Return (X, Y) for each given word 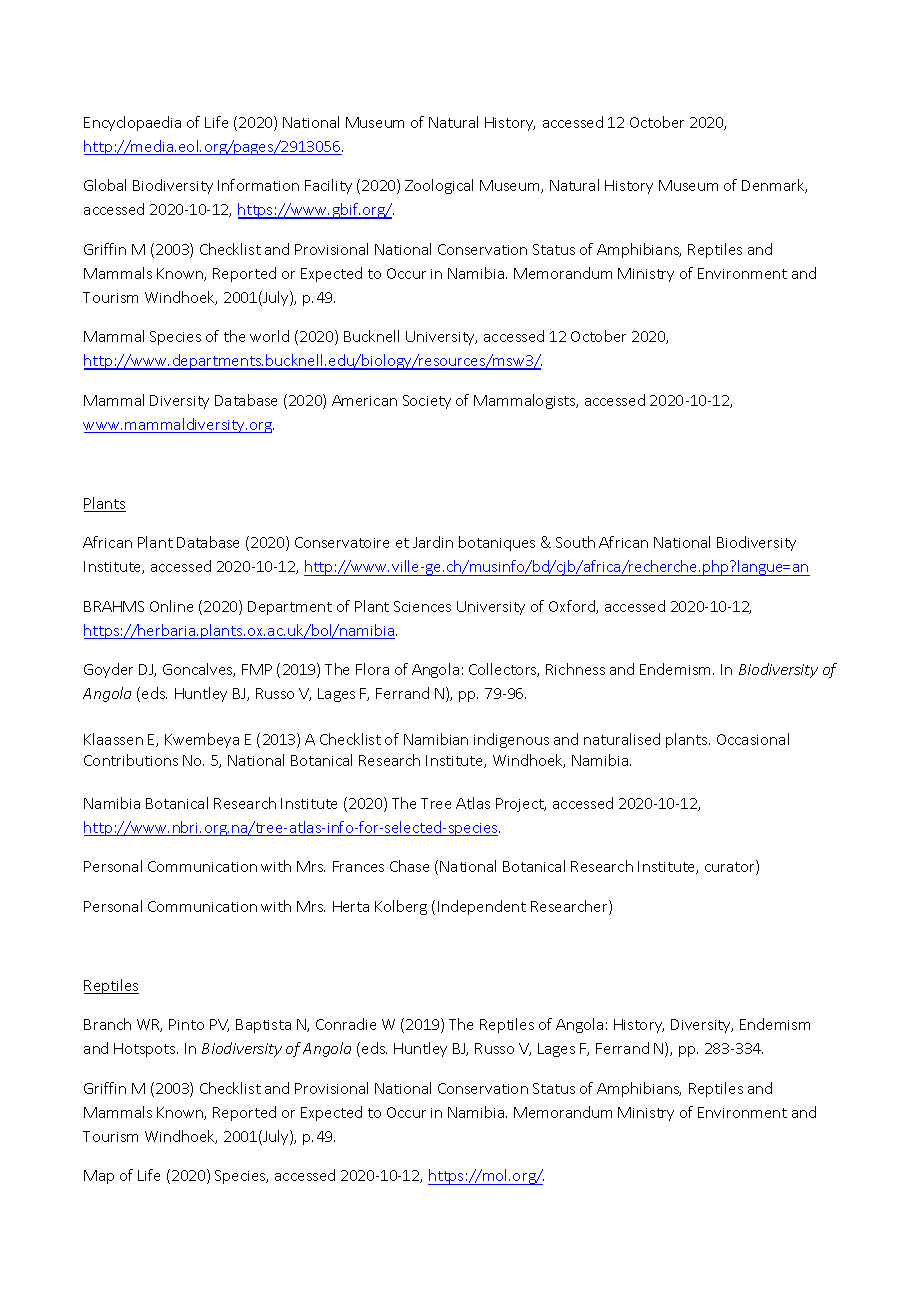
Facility (328, 186)
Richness (575, 669)
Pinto (186, 1024)
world (269, 336)
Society (427, 402)
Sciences (422, 606)
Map (99, 1177)
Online (171, 606)
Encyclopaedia (132, 123)
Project (521, 805)
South (575, 542)
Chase (409, 866)
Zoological (439, 186)
